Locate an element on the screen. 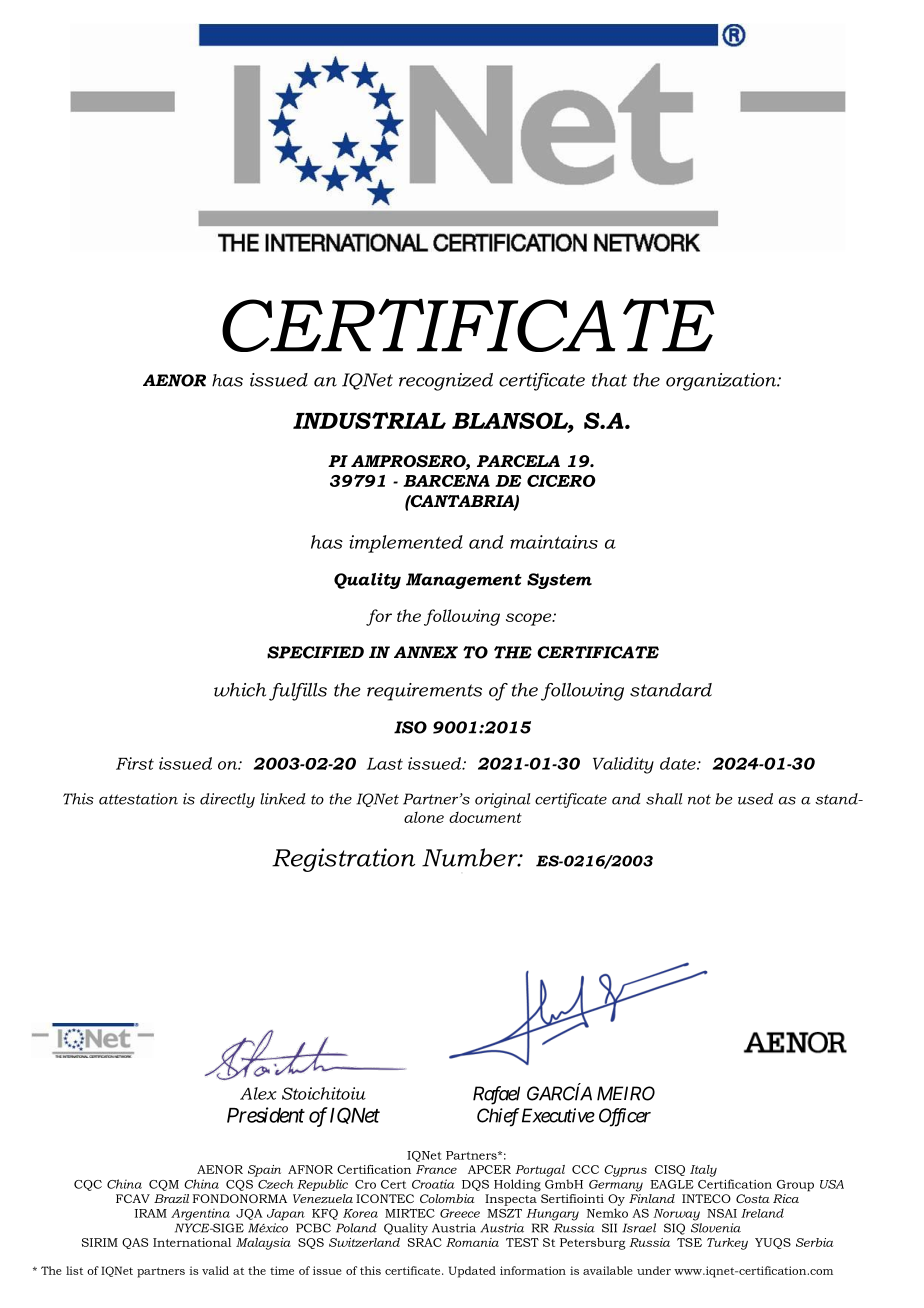 This screenshot has width=924, height=1308. Romania is located at coordinates (472, 1242).
